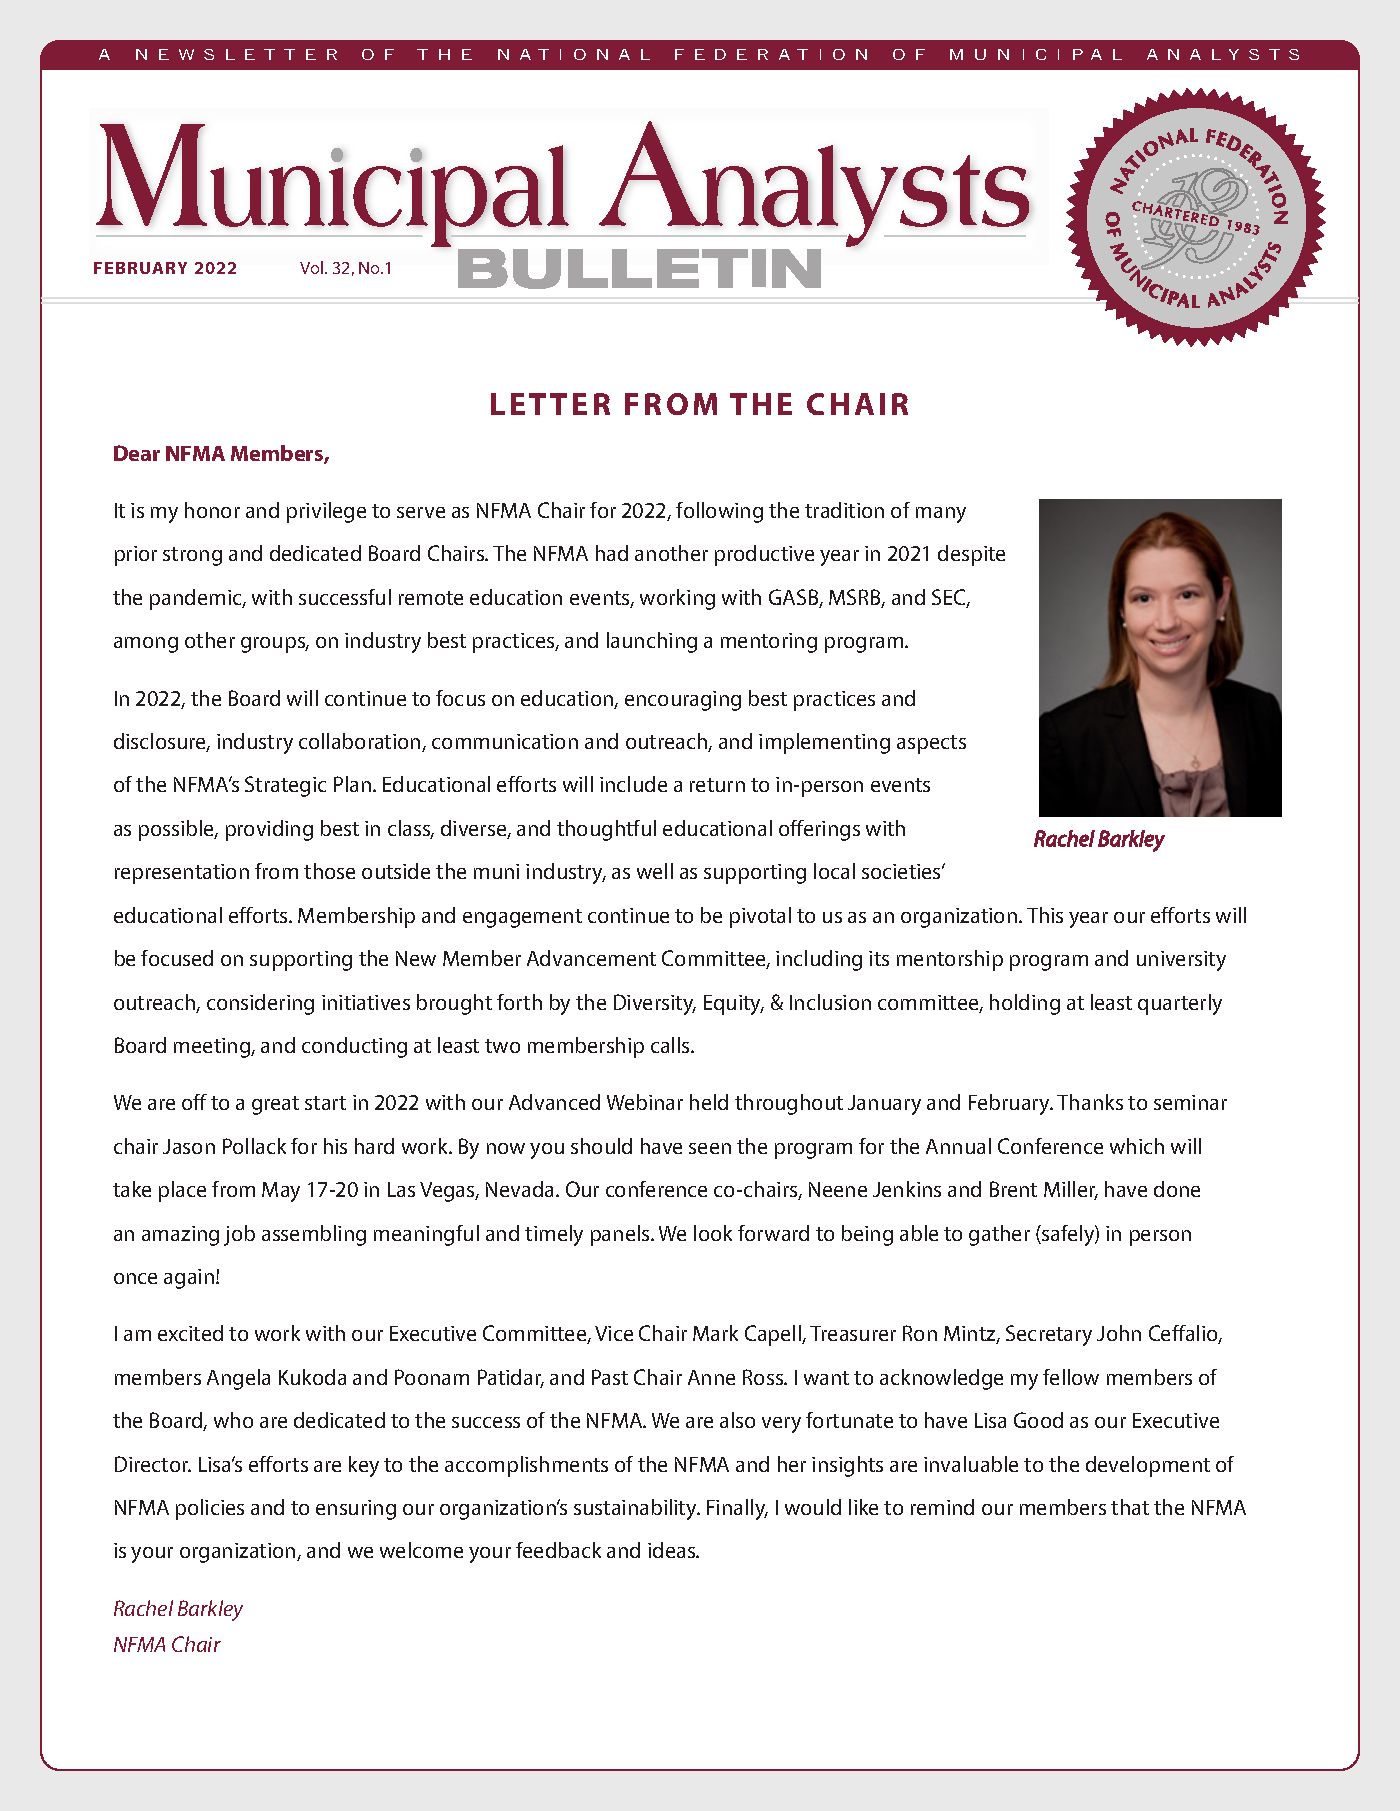 The height and width of the image is (1811, 1400). What do you see at coordinates (210, 1610) in the image?
I see `Barkley` at bounding box center [210, 1610].
